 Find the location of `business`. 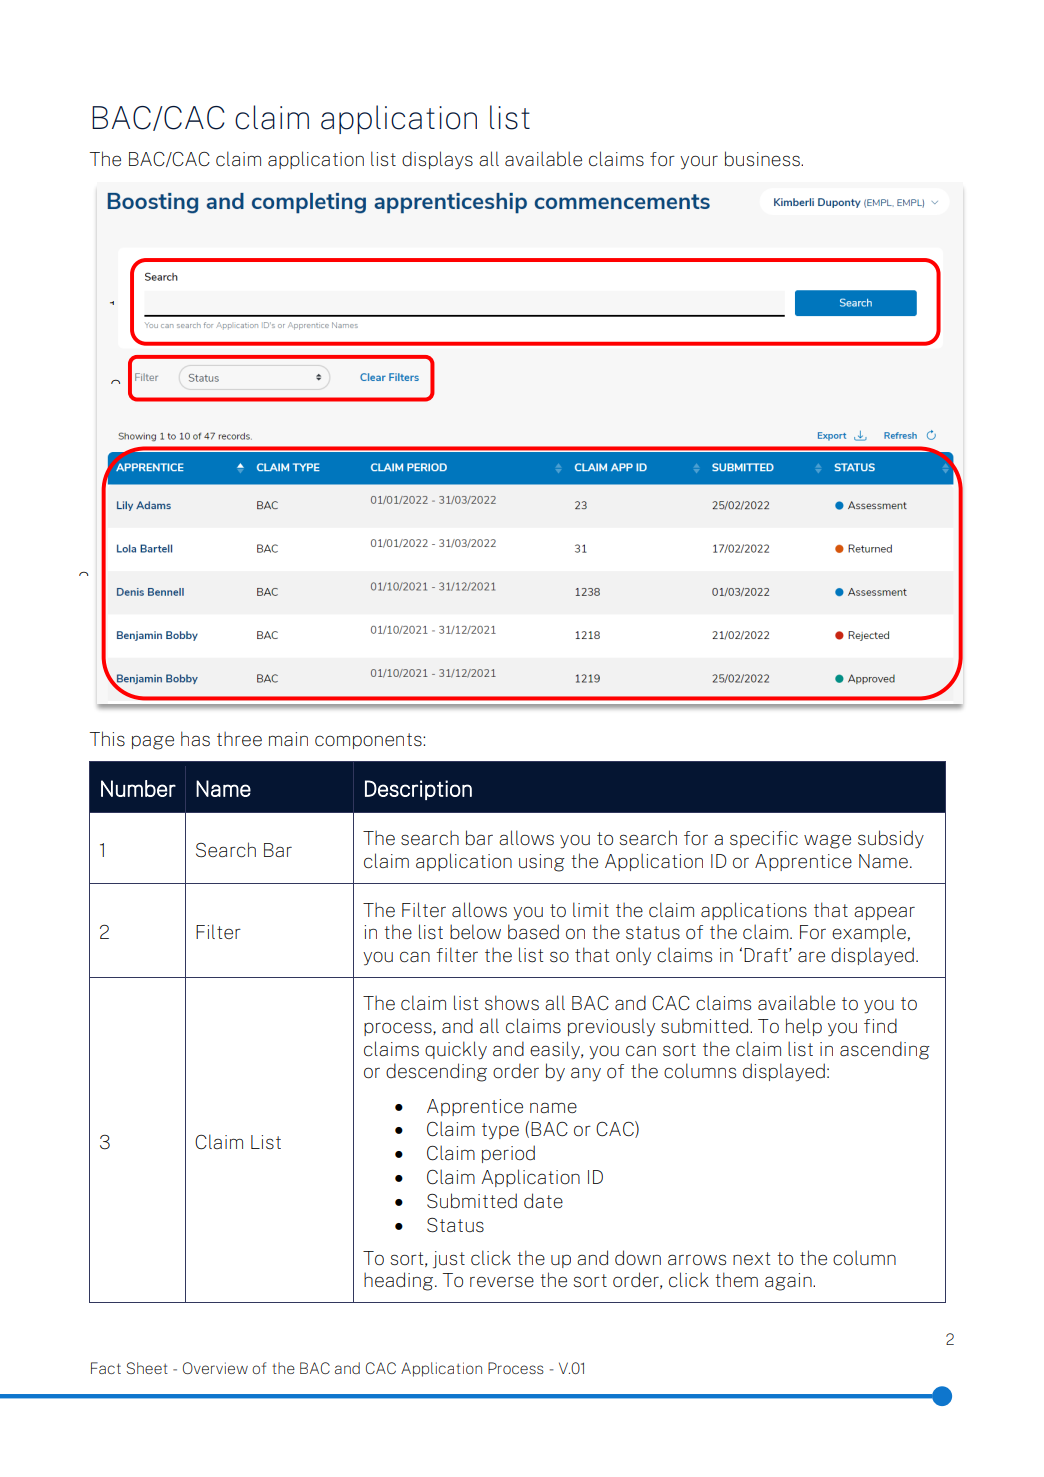

business is located at coordinates (763, 159).
